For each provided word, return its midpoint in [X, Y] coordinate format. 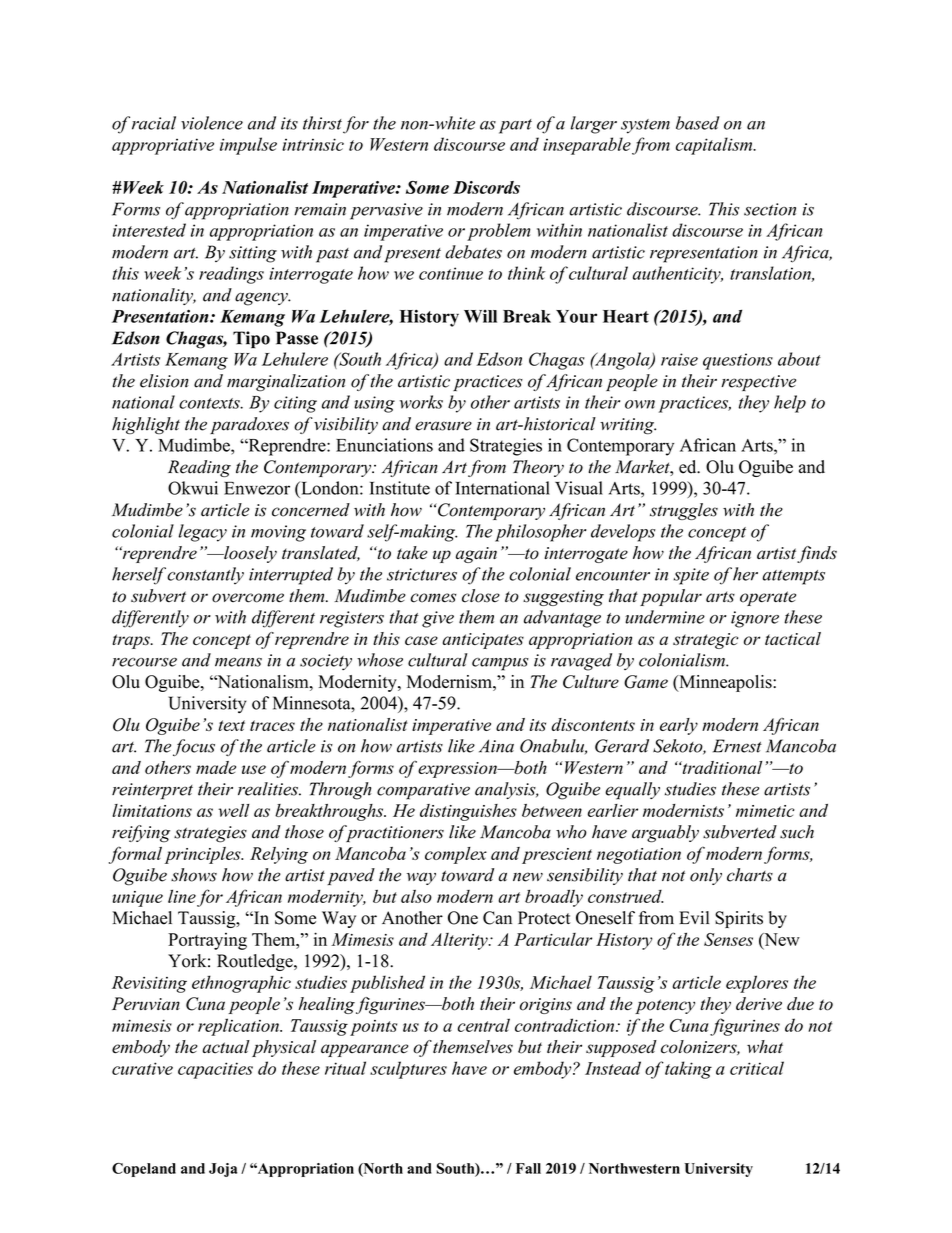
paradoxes [249, 425]
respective [758, 383]
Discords [486, 187]
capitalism [715, 146]
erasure [443, 426]
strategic [705, 641]
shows [194, 875]
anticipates [483, 641]
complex [456, 855]
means [238, 662]
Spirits [739, 919]
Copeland [144, 1170]
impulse [248, 146]
